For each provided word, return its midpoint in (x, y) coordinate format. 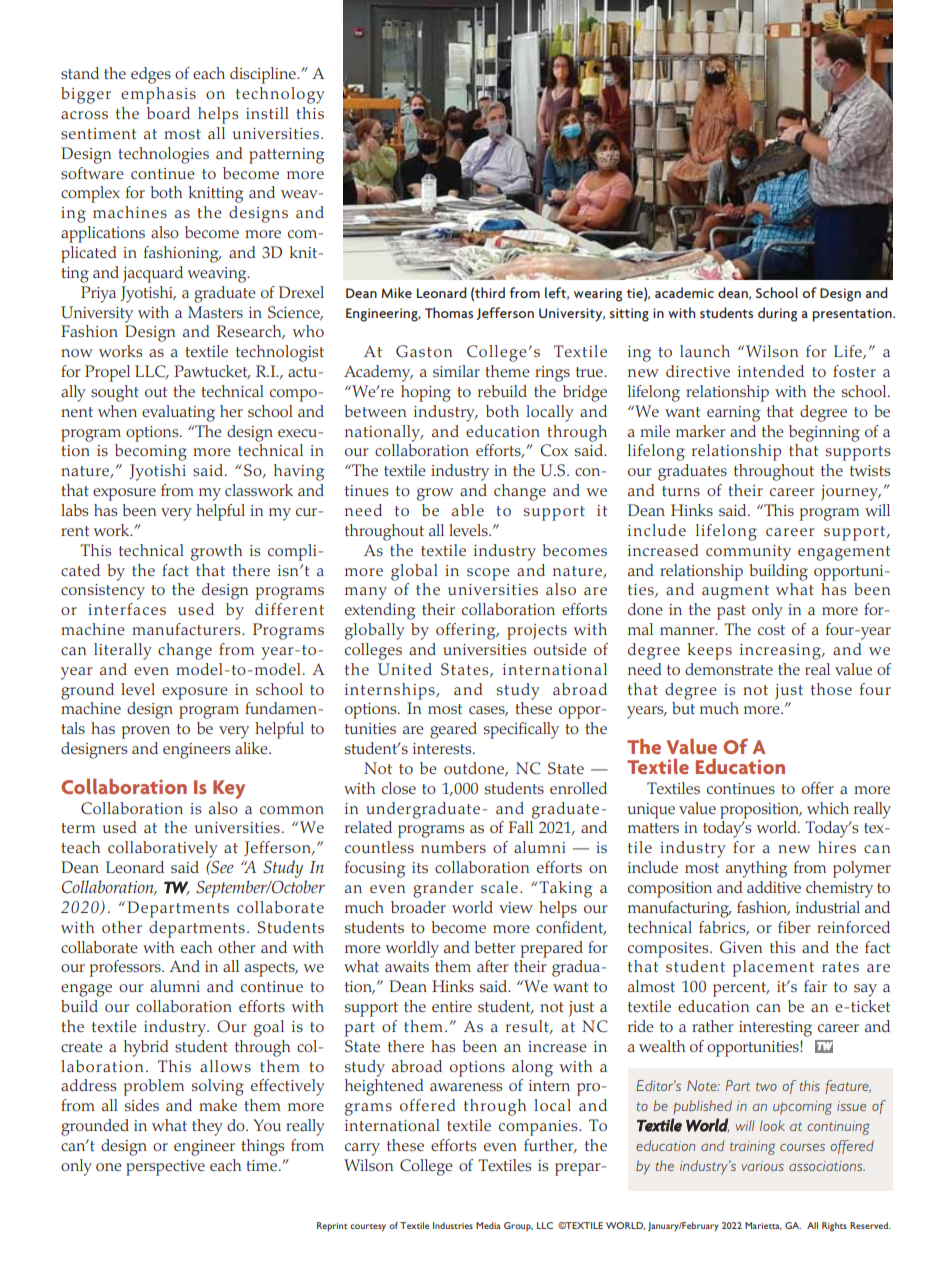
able (468, 510)
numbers (453, 847)
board (168, 113)
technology (280, 95)
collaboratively (163, 849)
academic (684, 292)
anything (757, 869)
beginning (824, 433)
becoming (151, 452)
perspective (165, 1168)
